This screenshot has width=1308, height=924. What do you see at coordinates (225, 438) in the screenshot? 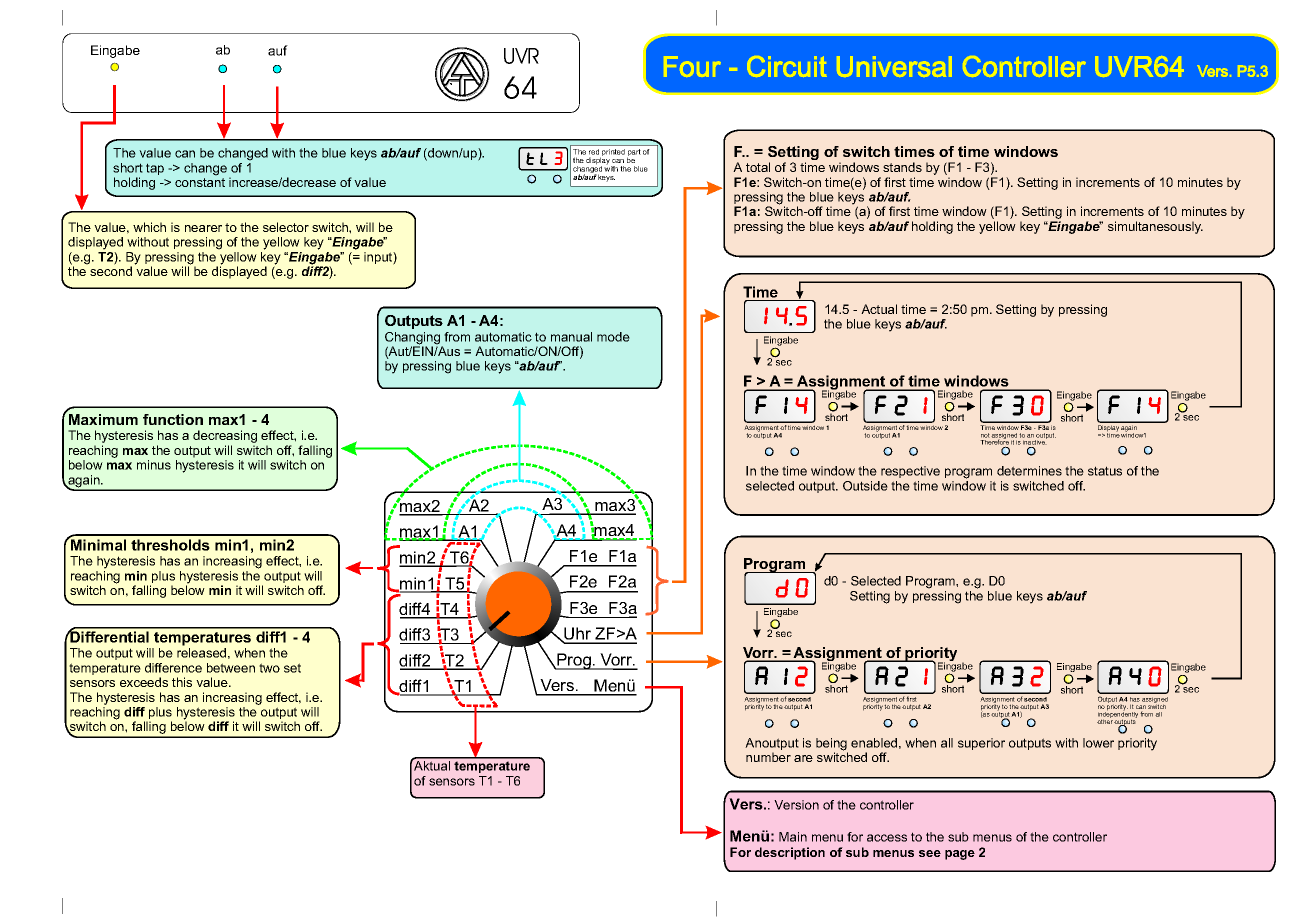
I see `decreasing` at bounding box center [225, 438].
